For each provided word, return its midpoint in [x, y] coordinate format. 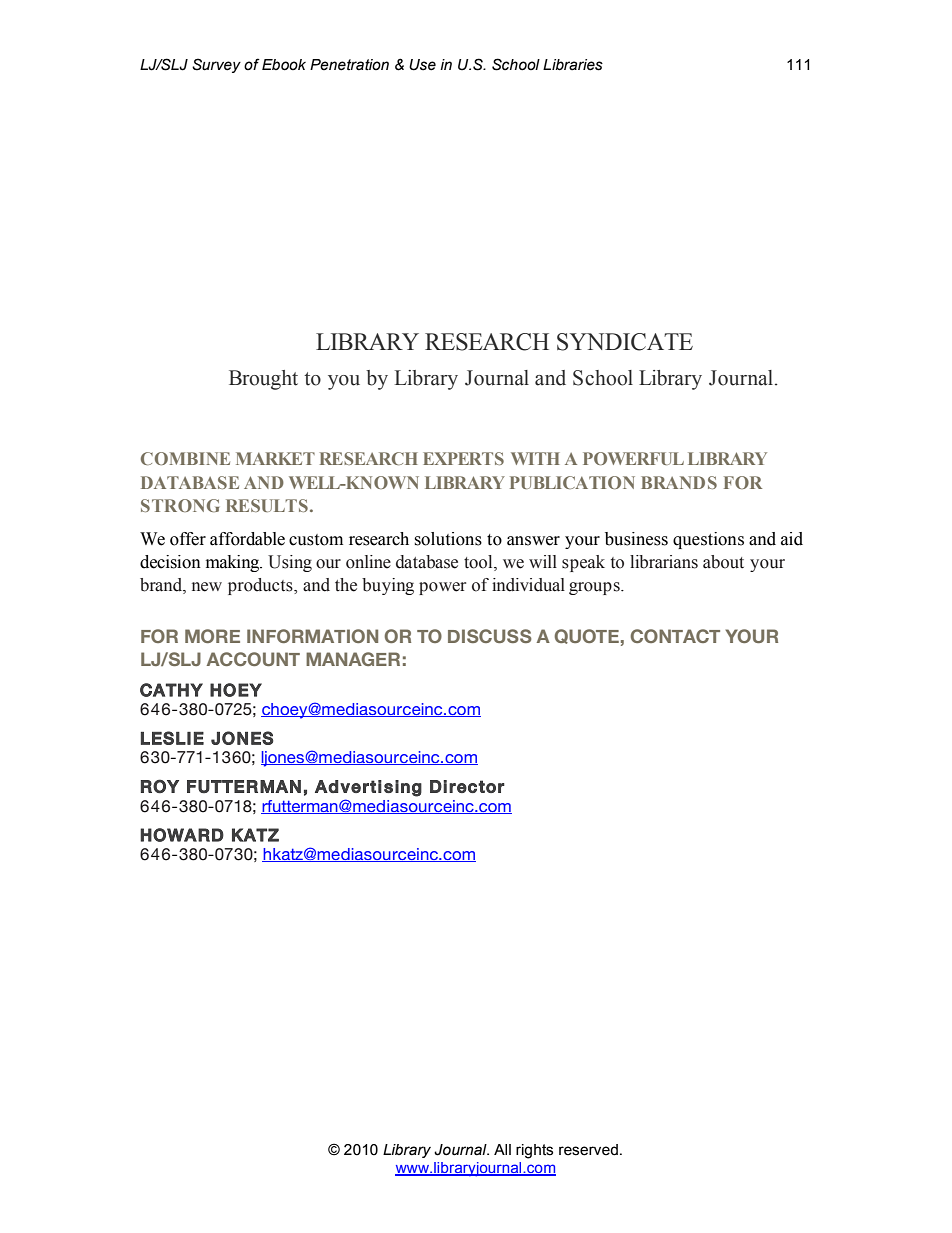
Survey [216, 65]
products [261, 586]
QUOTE [586, 636]
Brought [263, 380]
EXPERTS [463, 458]
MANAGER [353, 659]
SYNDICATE [625, 342]
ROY [160, 786]
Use [422, 65]
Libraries [573, 65]
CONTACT [675, 636]
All [502, 1149]
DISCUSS [490, 636]
